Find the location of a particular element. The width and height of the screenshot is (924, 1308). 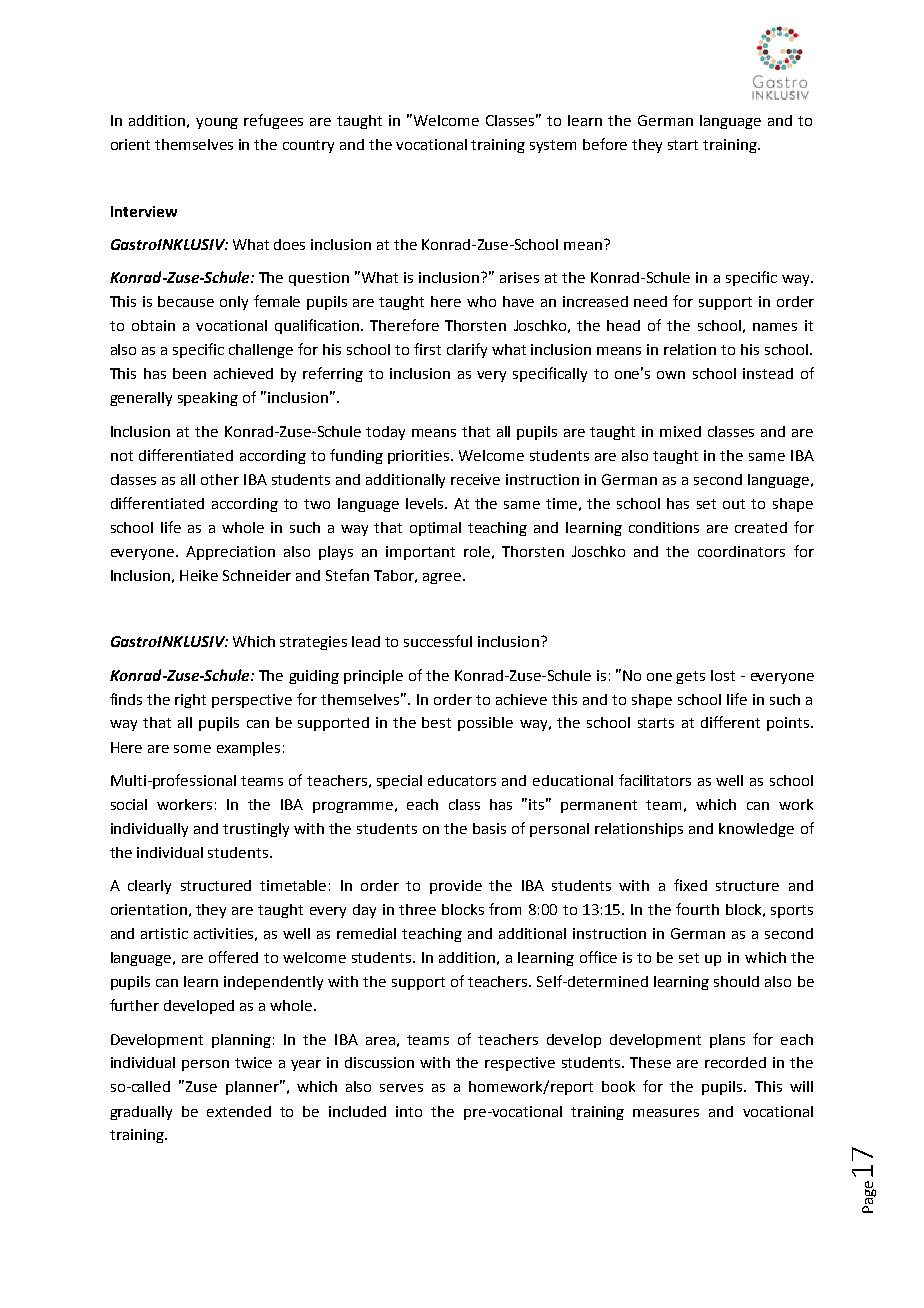

lost is located at coordinates (723, 675).
